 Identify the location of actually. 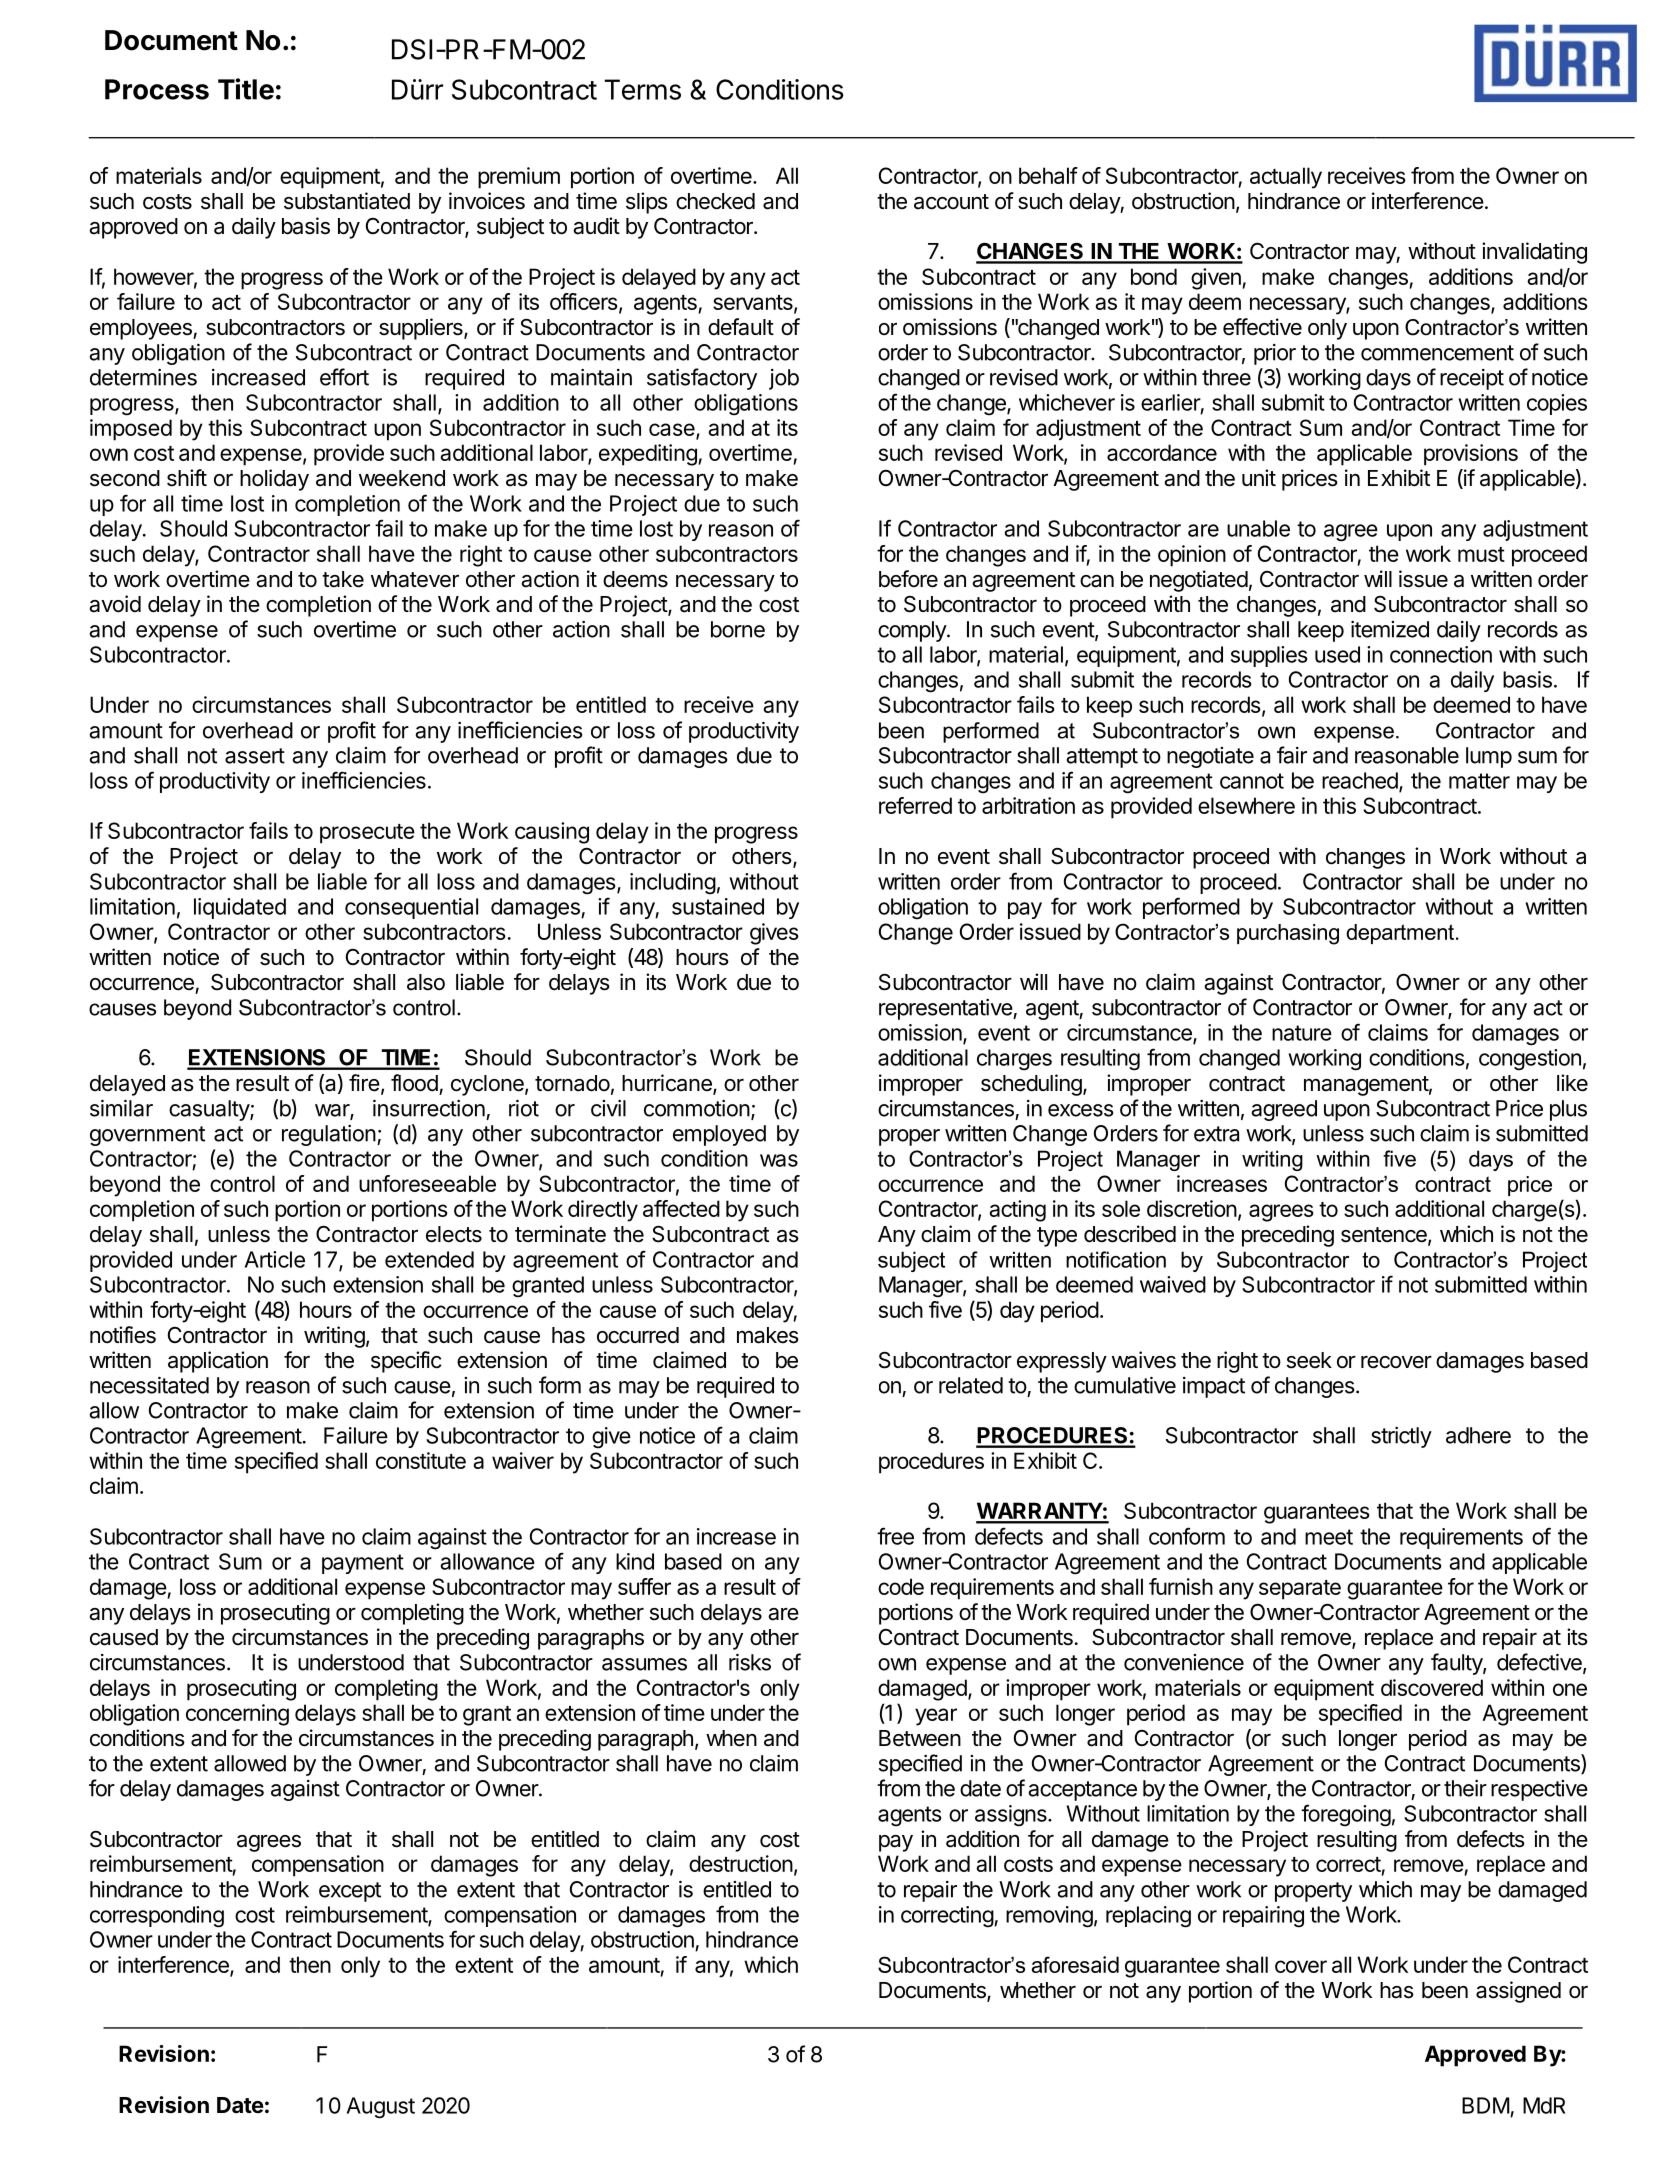
(1286, 178).
